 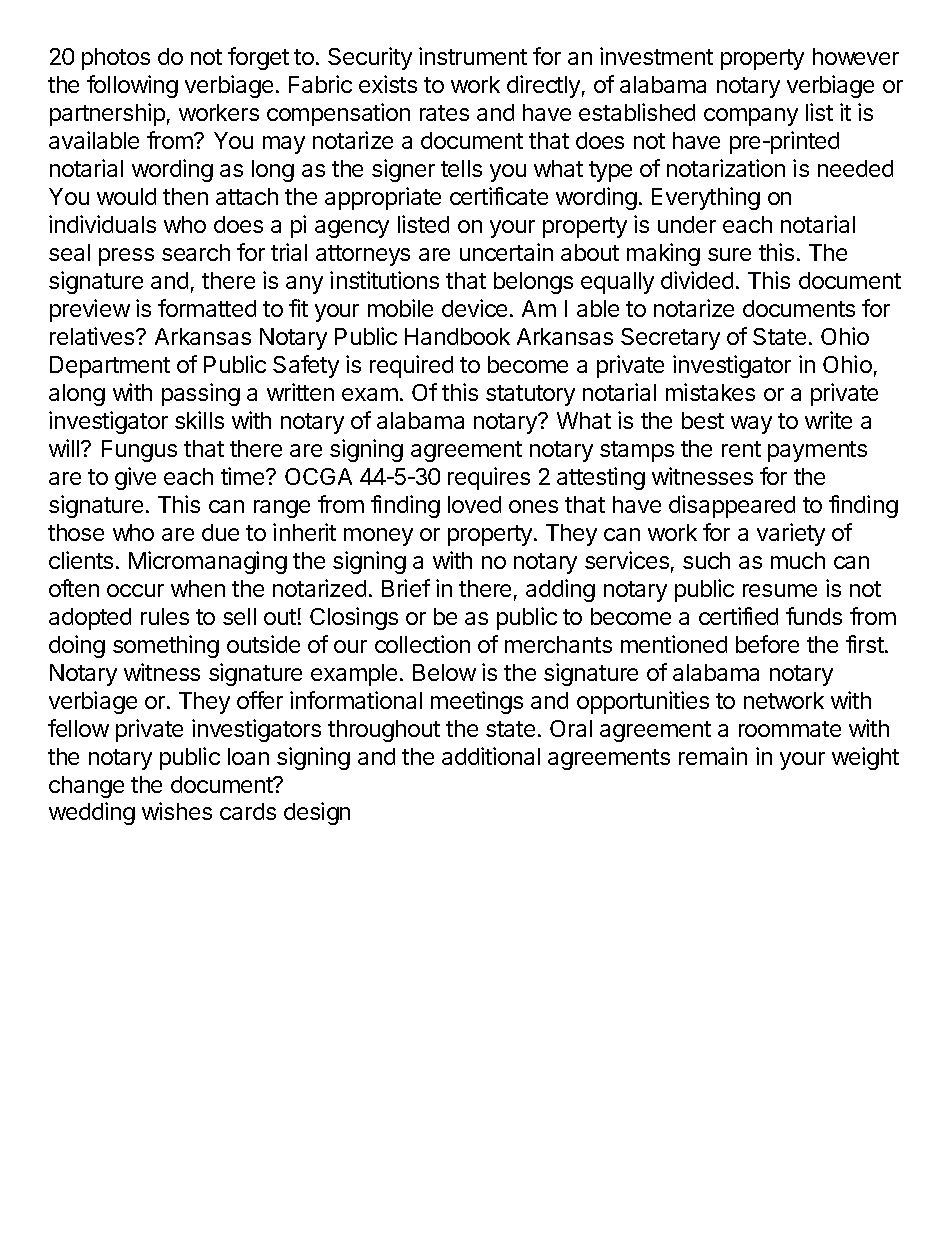 What do you see at coordinates (697, 280) in the page?
I see `divided` at bounding box center [697, 280].
